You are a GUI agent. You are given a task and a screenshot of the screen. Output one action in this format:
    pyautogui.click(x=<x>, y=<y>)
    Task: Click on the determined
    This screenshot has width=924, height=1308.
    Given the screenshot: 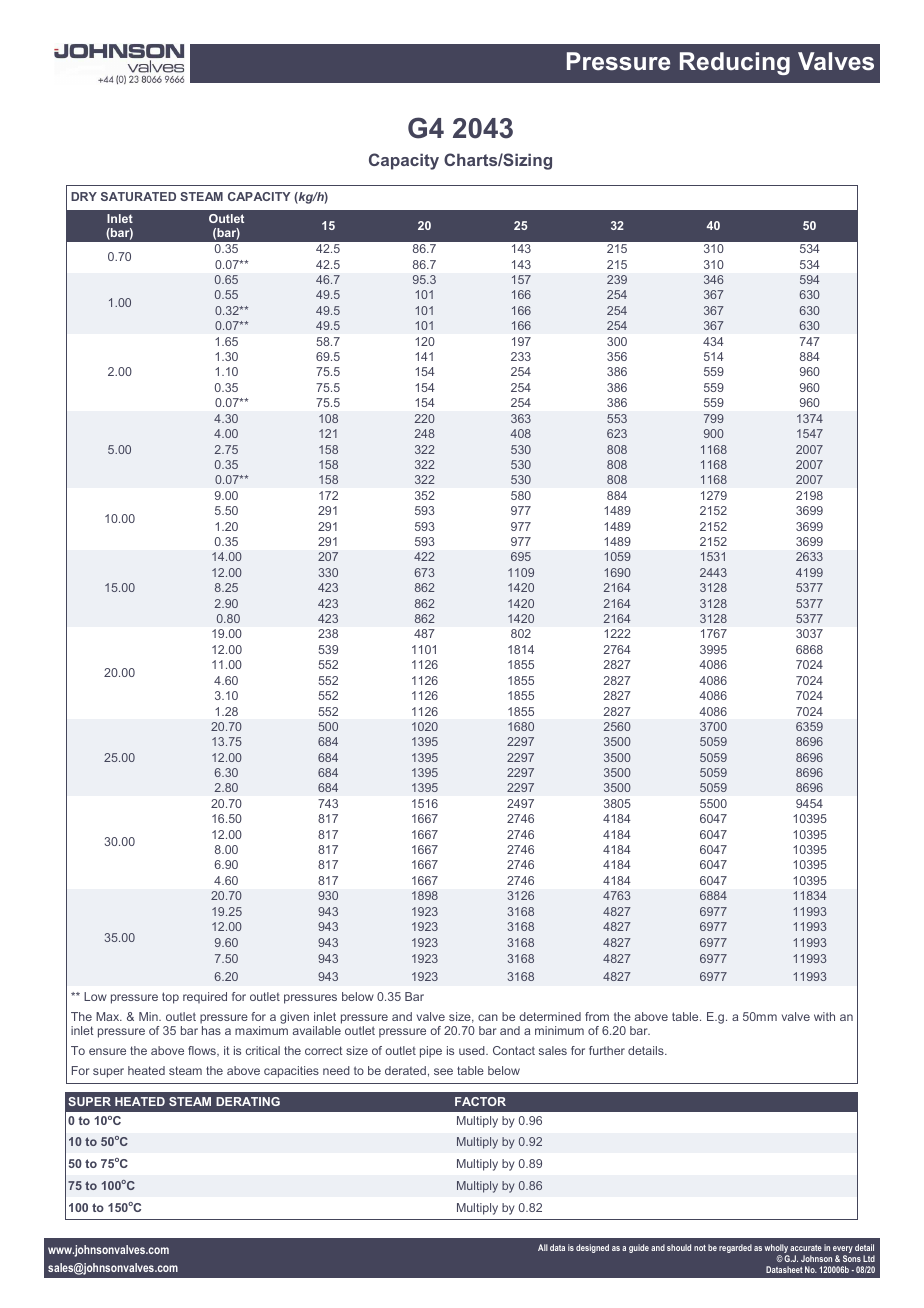 What is the action you would take?
    pyautogui.click(x=550, y=1016)
